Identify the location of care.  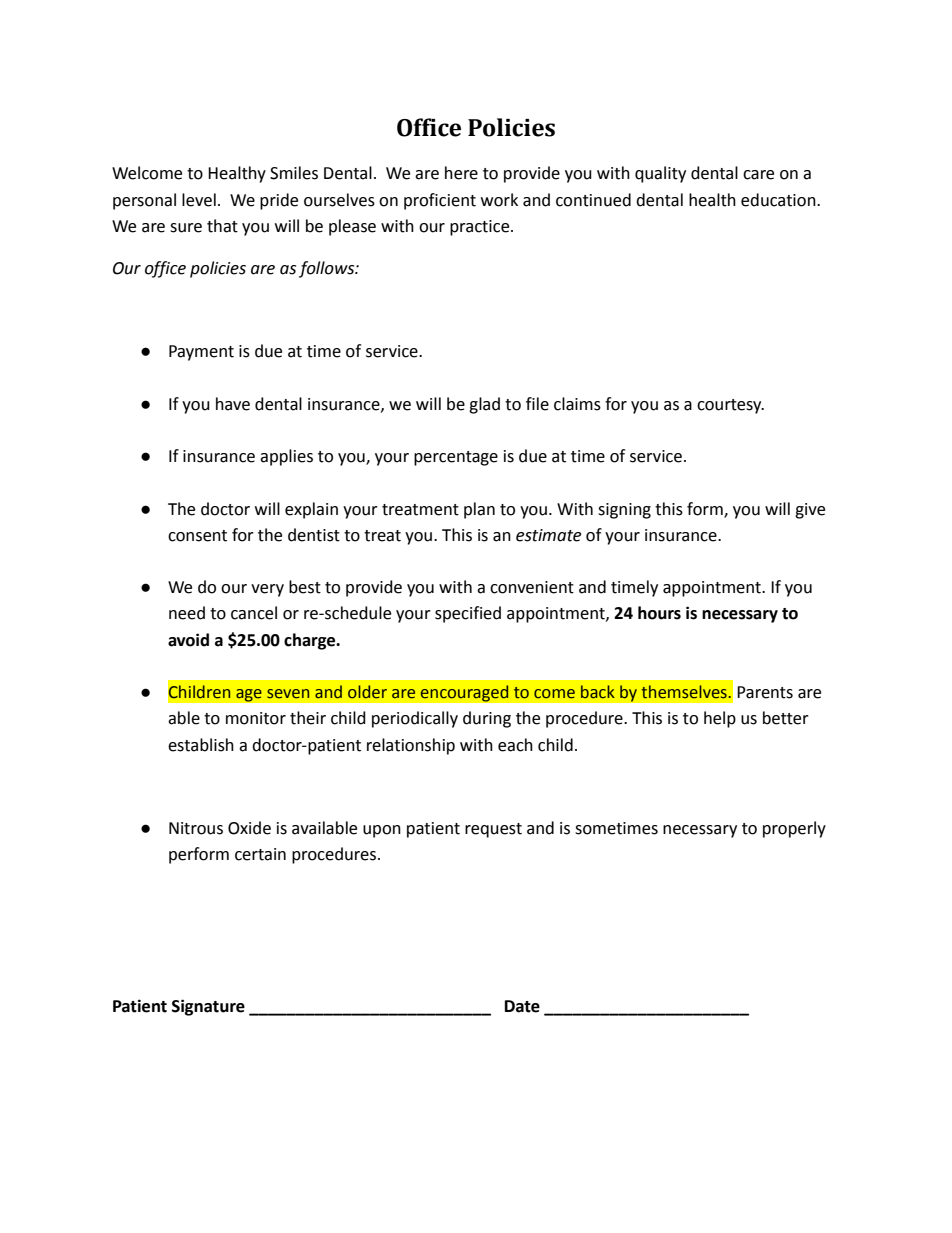
(758, 175).
